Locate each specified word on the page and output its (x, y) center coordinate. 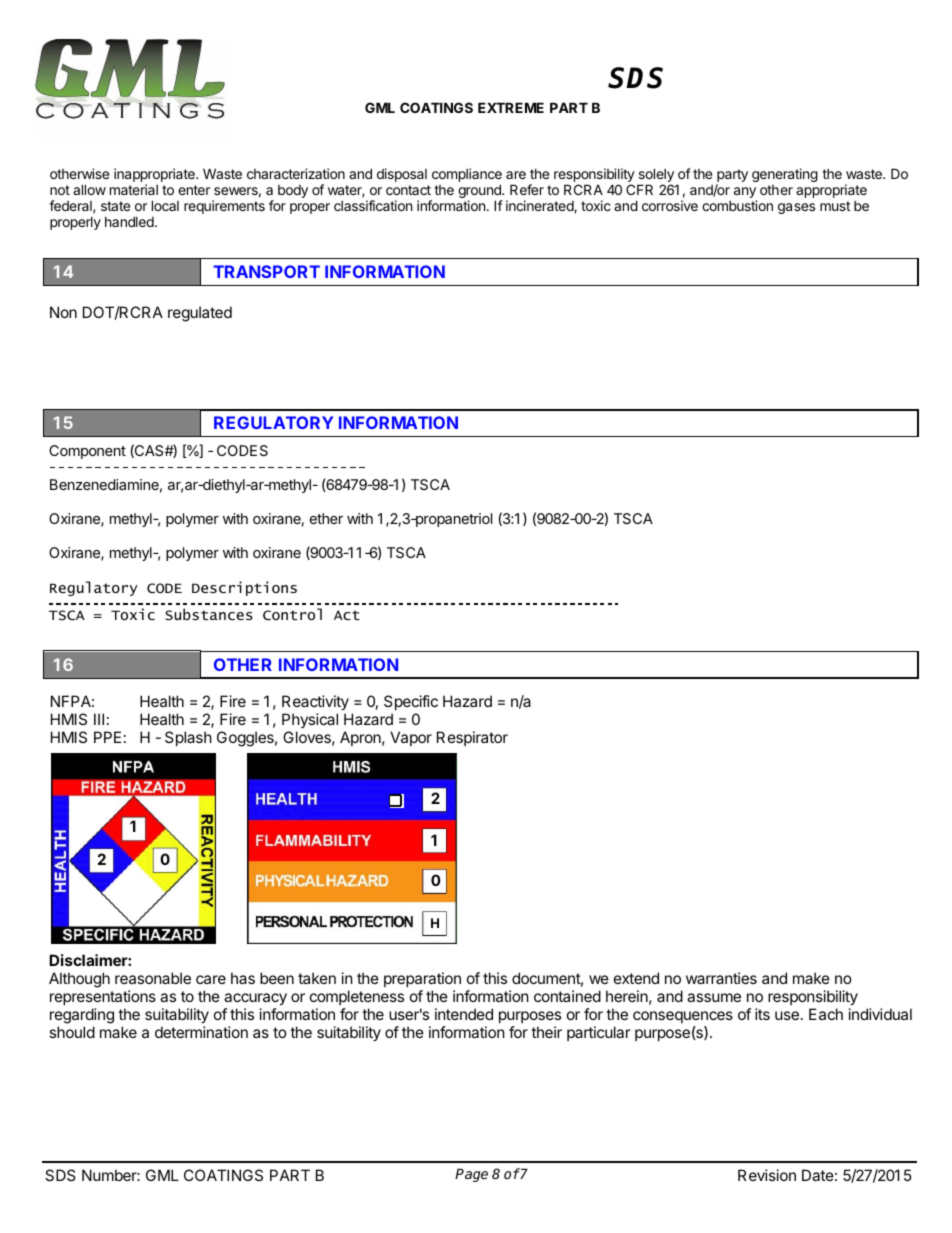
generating (785, 175)
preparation (422, 981)
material (134, 189)
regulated (200, 314)
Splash (188, 738)
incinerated (540, 206)
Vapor (411, 738)
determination (201, 1032)
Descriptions (244, 588)
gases (796, 208)
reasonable (153, 978)
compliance (467, 176)
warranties (721, 978)
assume (714, 997)
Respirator (472, 738)
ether (326, 518)
